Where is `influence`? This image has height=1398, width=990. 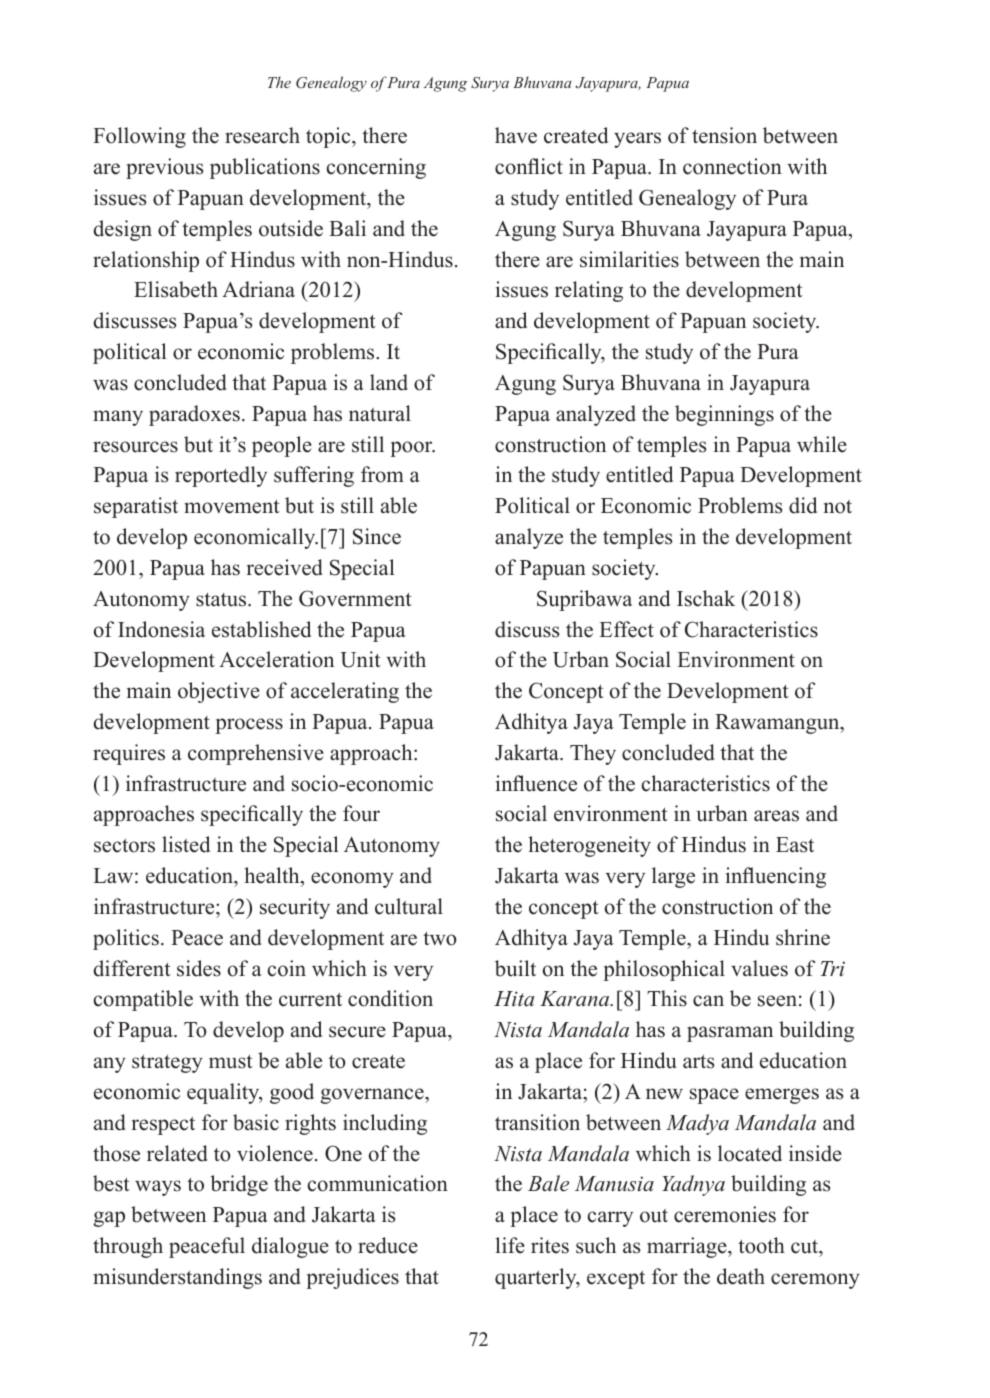 influence is located at coordinates (536, 783).
